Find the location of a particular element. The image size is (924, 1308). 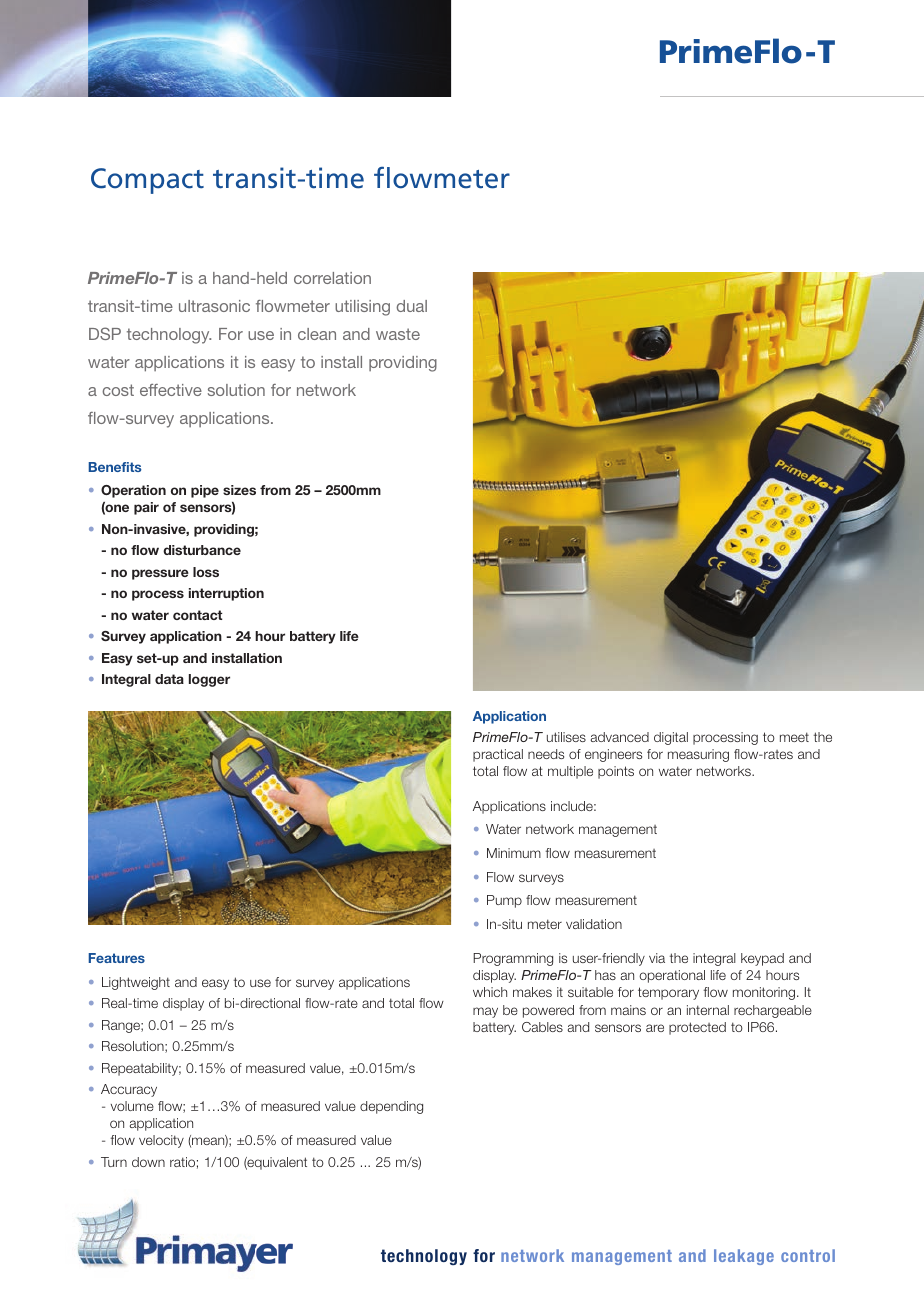

keypad is located at coordinates (762, 959).
